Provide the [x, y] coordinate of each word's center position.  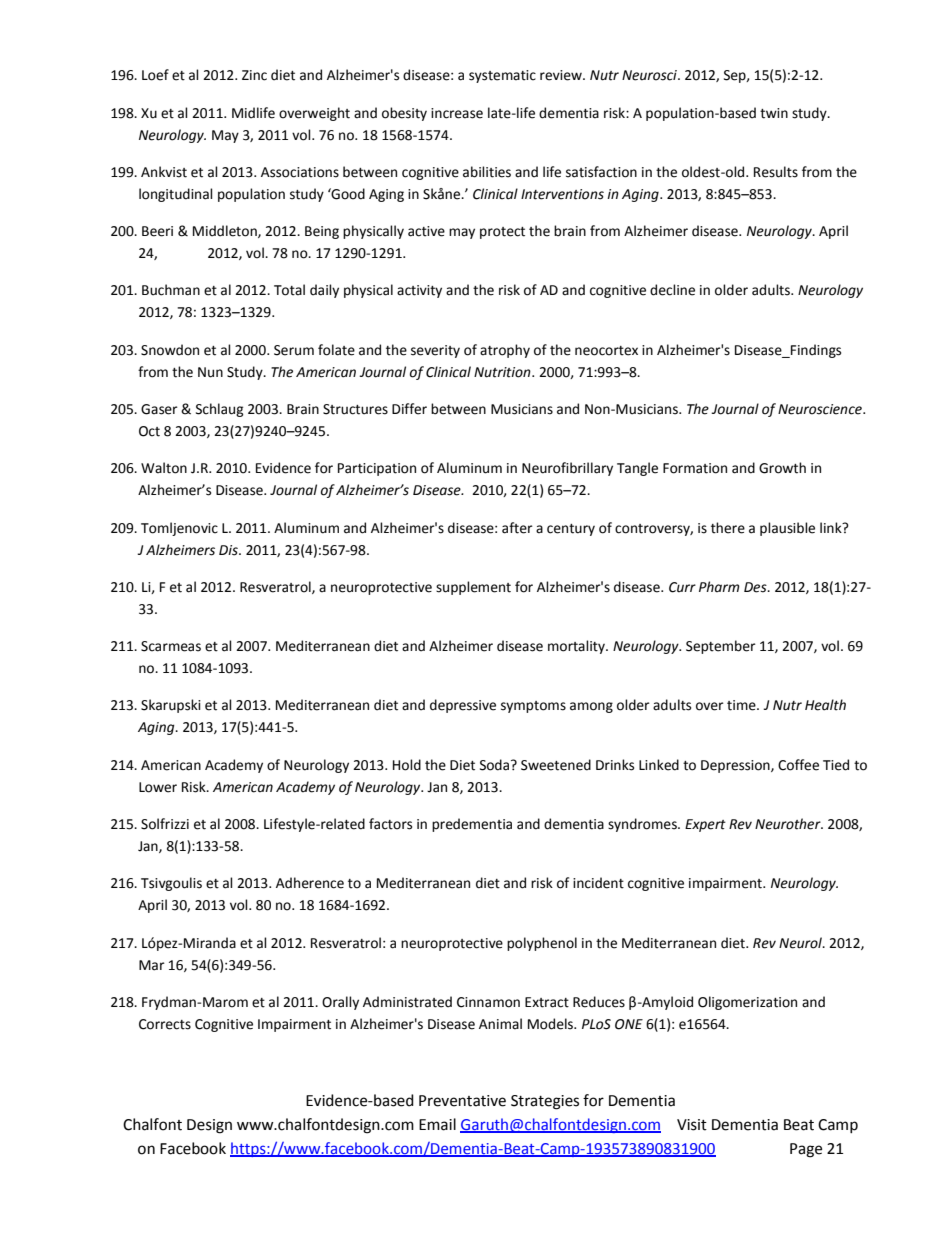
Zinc [254, 75]
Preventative [462, 1101]
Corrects [165, 1024]
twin [774, 113]
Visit [692, 1125]
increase [457, 113]
